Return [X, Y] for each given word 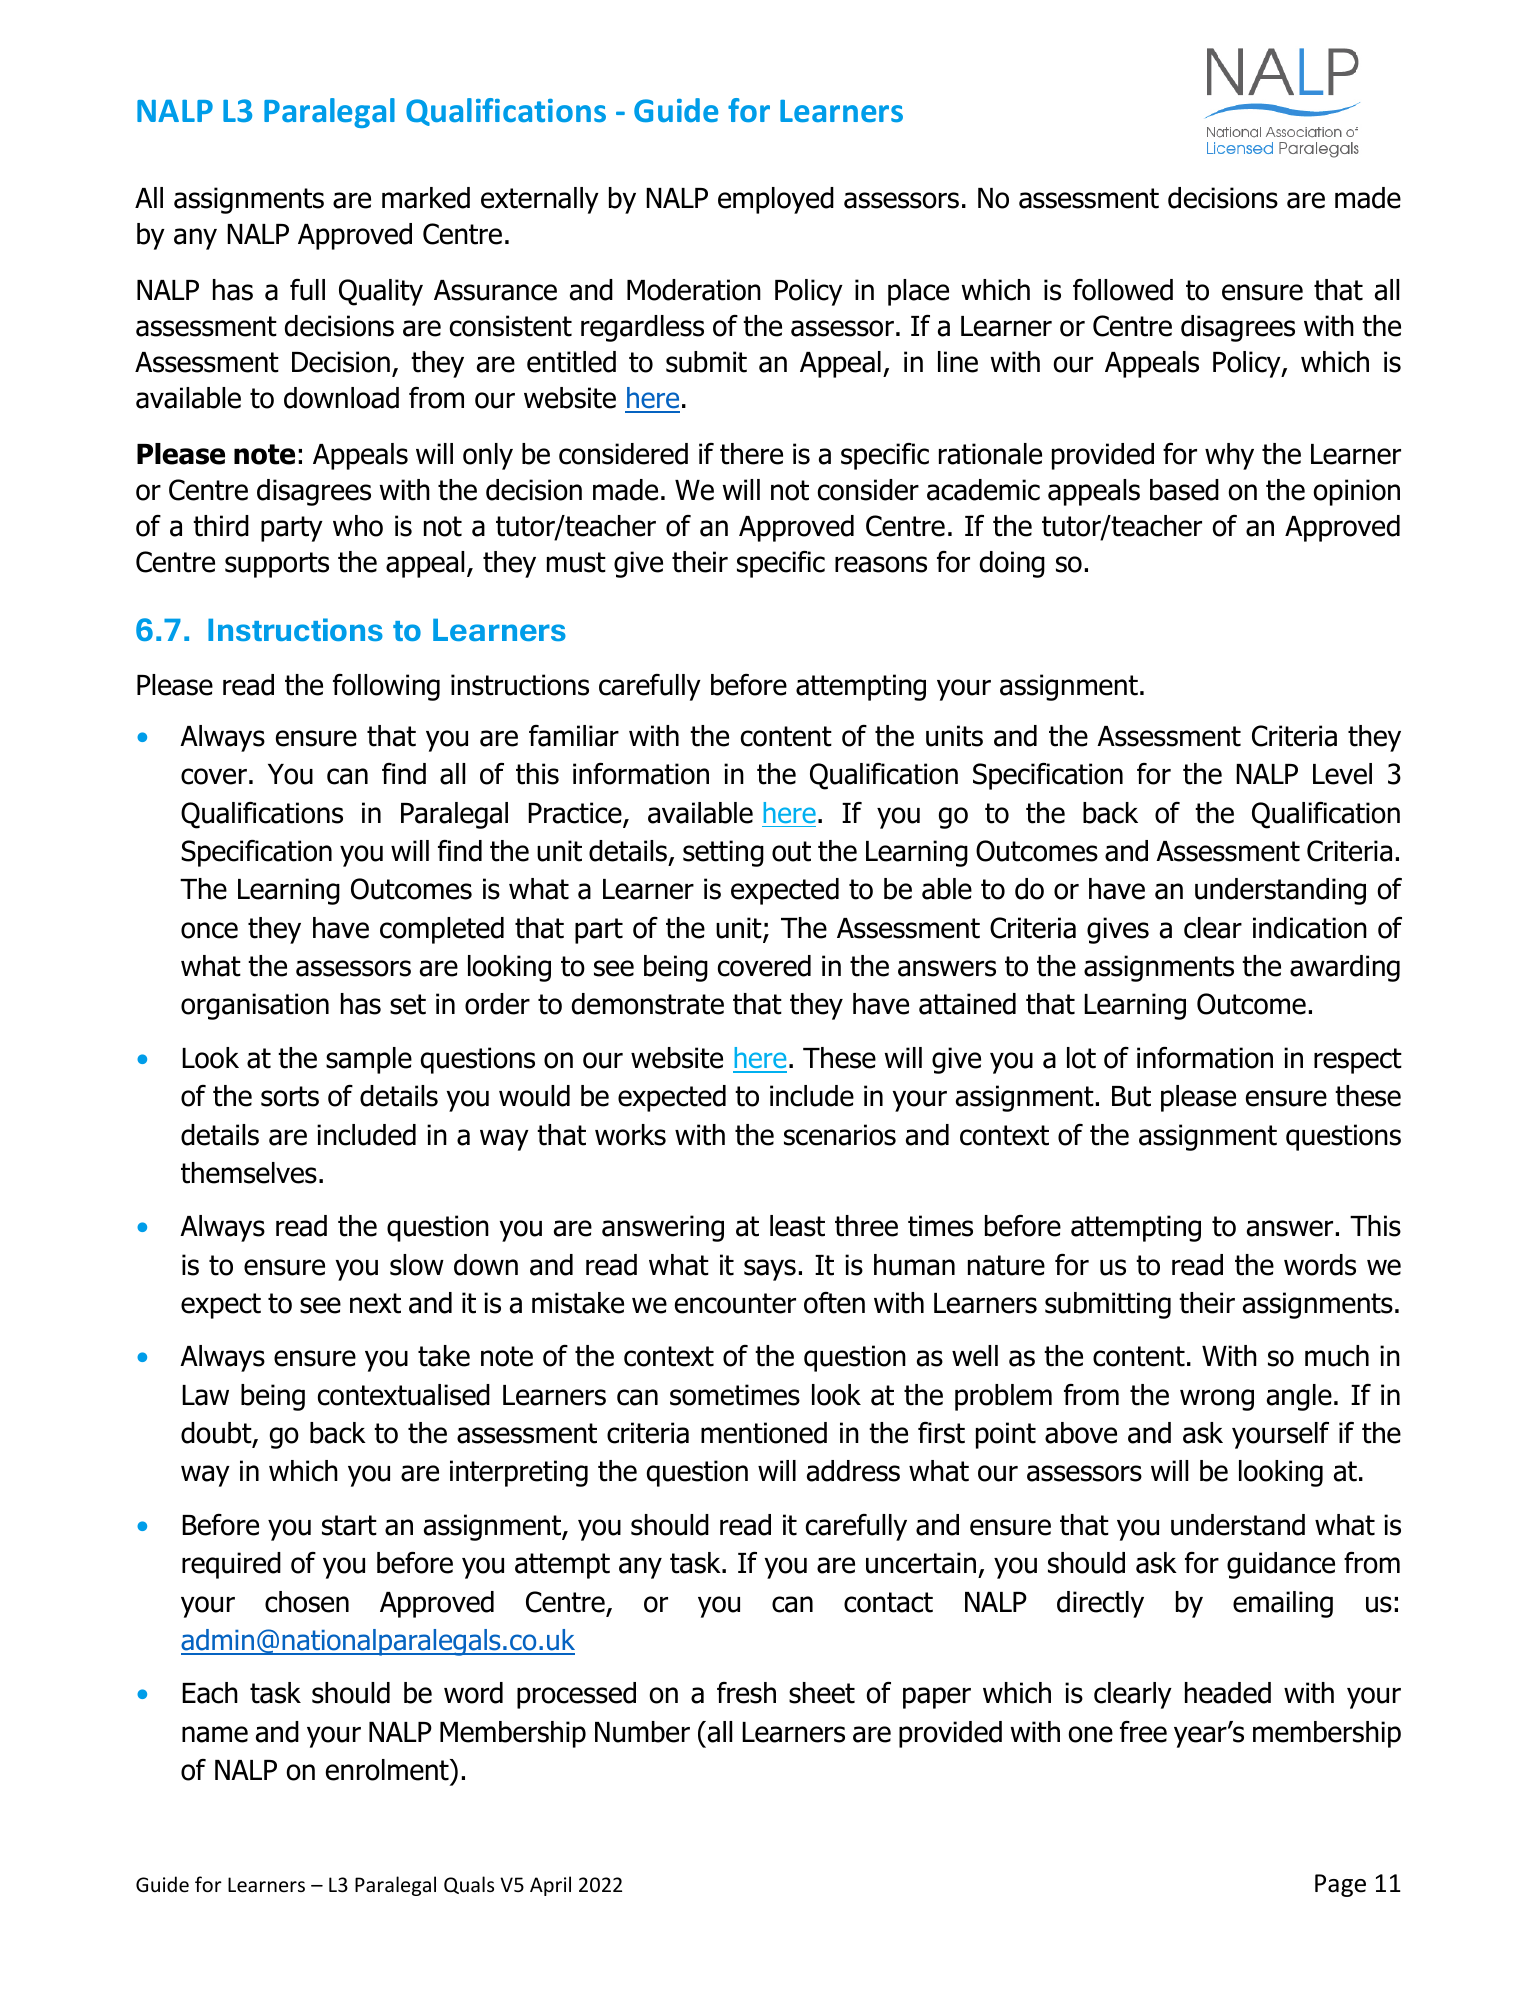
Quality [381, 292]
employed [776, 200]
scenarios [840, 1135]
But [1131, 1096]
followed [1123, 290]
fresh [746, 1693]
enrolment [388, 1770]
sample [369, 1060]
